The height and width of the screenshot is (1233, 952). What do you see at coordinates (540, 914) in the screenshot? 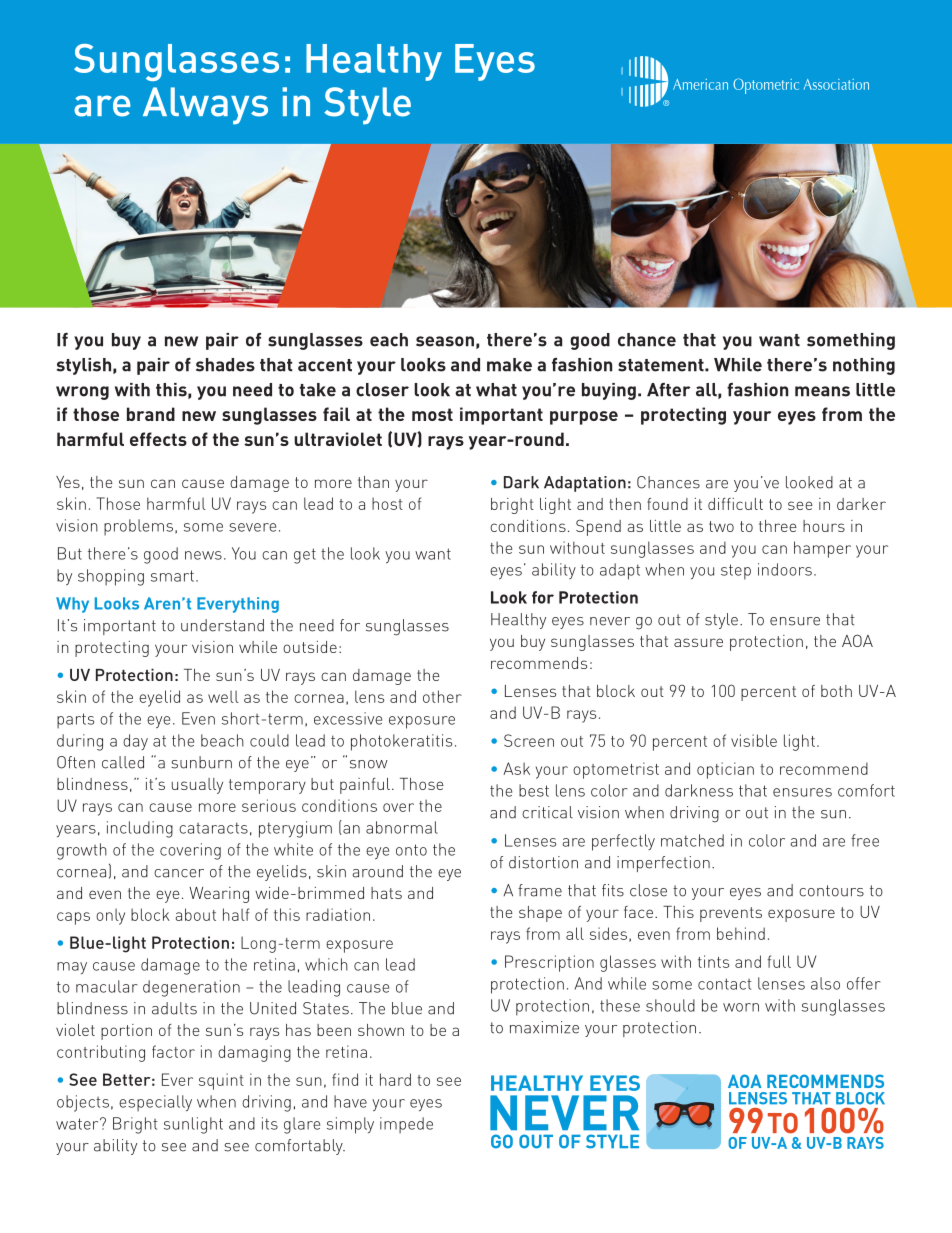
I see `shape` at bounding box center [540, 914].
